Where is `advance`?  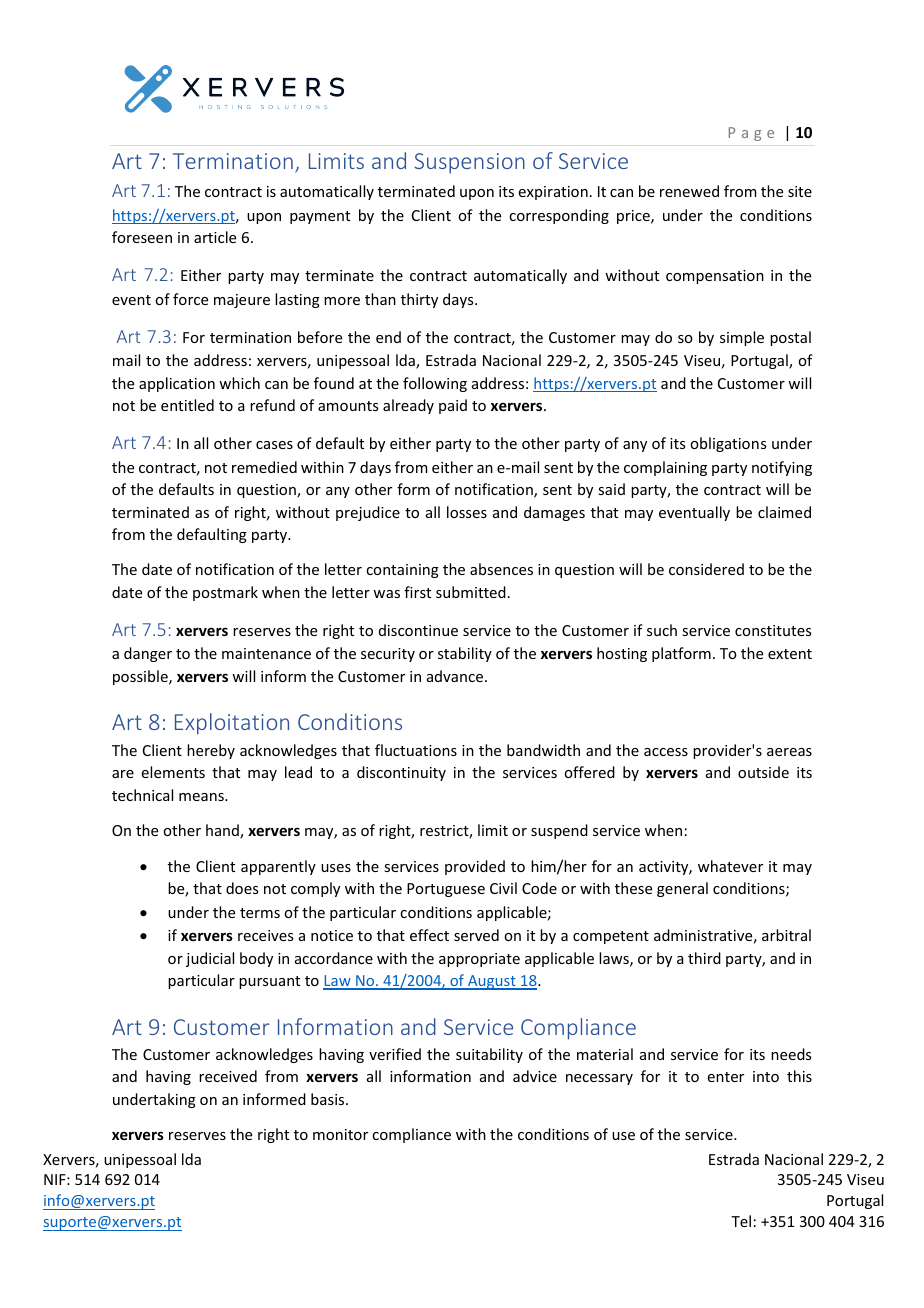 advance is located at coordinates (456, 676).
